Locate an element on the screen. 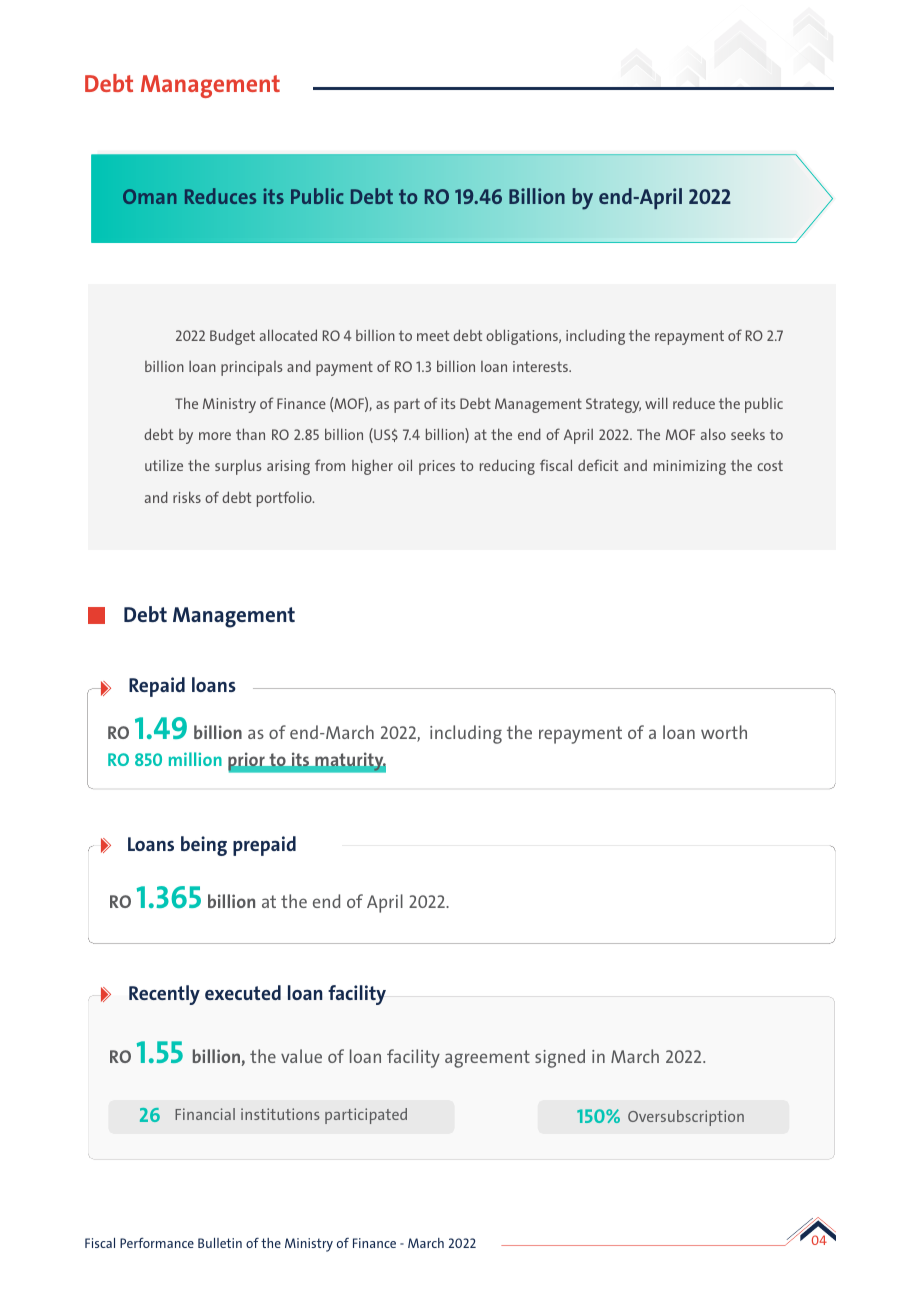  value is located at coordinates (301, 1056).
